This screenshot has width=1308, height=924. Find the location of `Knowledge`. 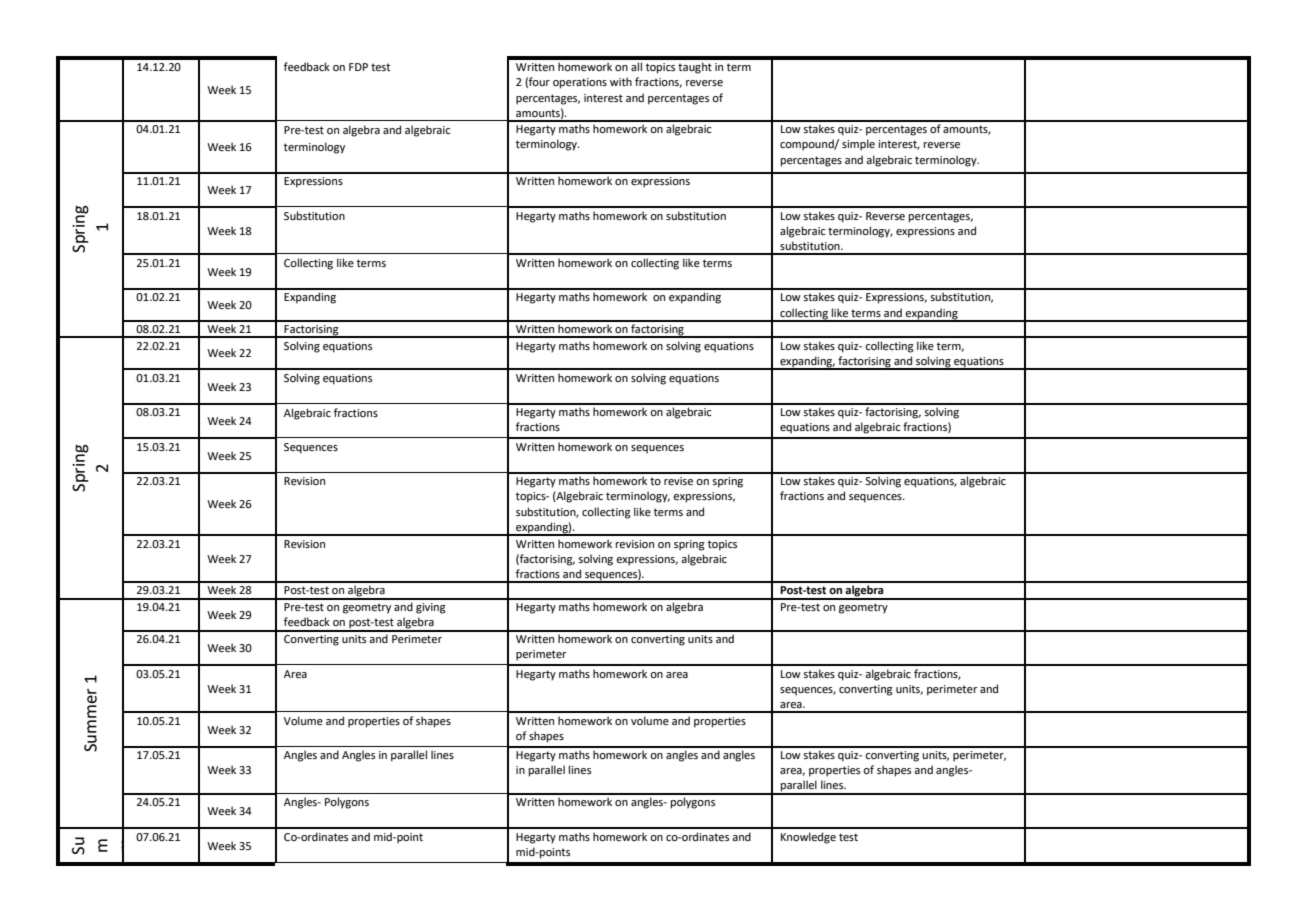

Knowledge is located at coordinates (808, 838).
